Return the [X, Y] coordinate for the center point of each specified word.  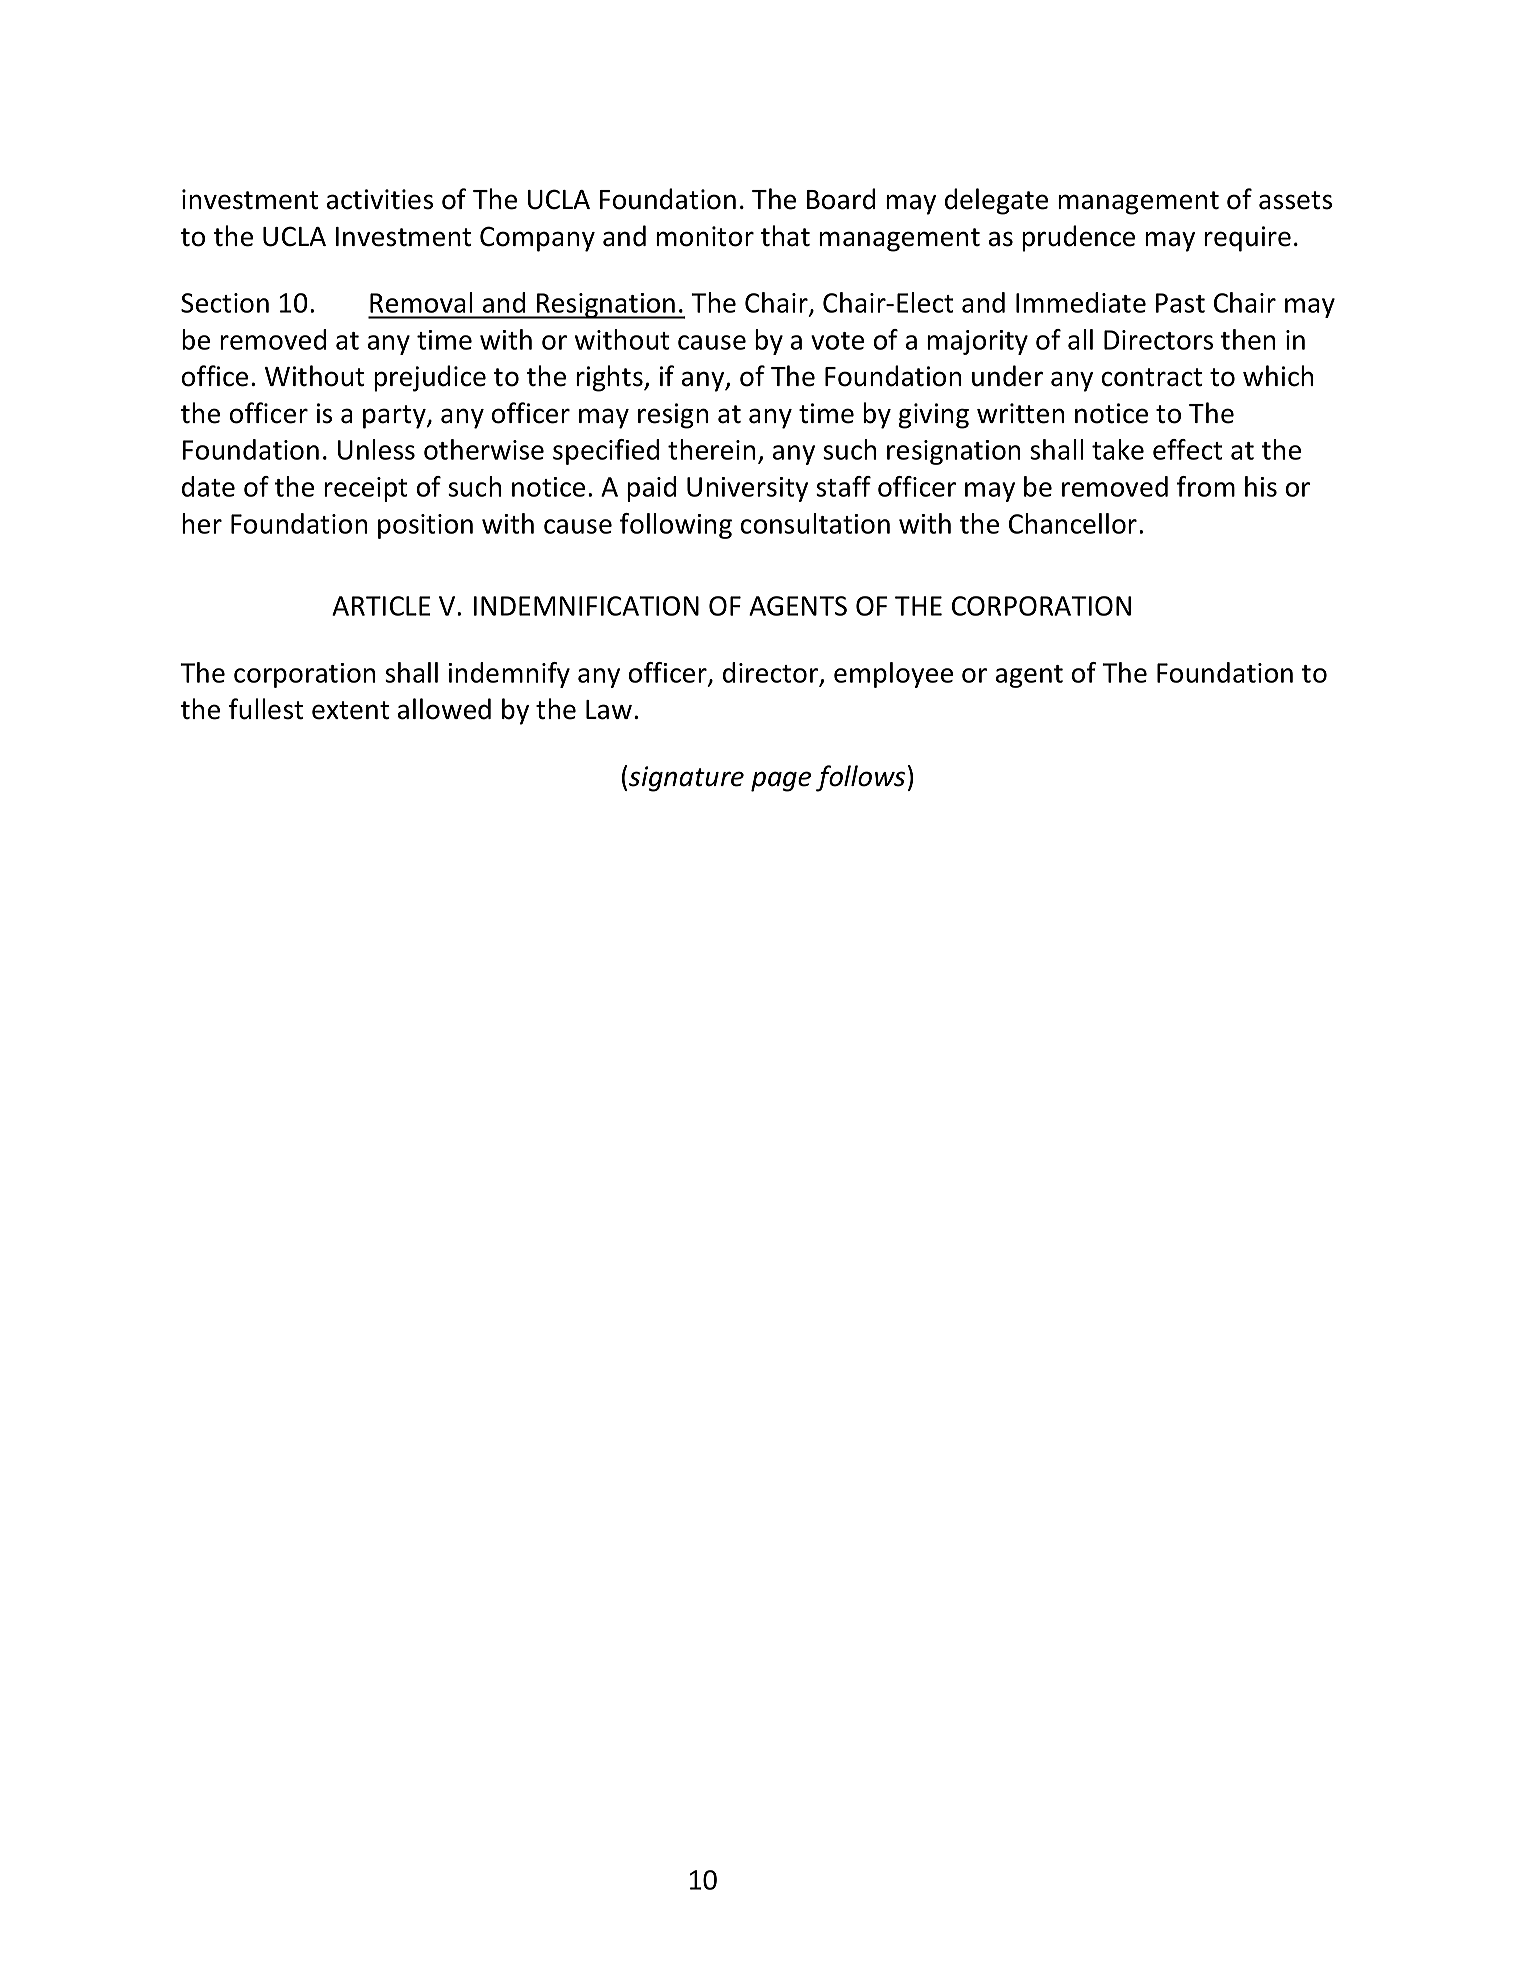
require [1247, 239]
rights [610, 378]
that [785, 236]
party [395, 417]
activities [380, 199]
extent [350, 710]
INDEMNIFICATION [586, 606]
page [781, 781]
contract [1152, 377]
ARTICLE [381, 606]
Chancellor [1073, 523]
